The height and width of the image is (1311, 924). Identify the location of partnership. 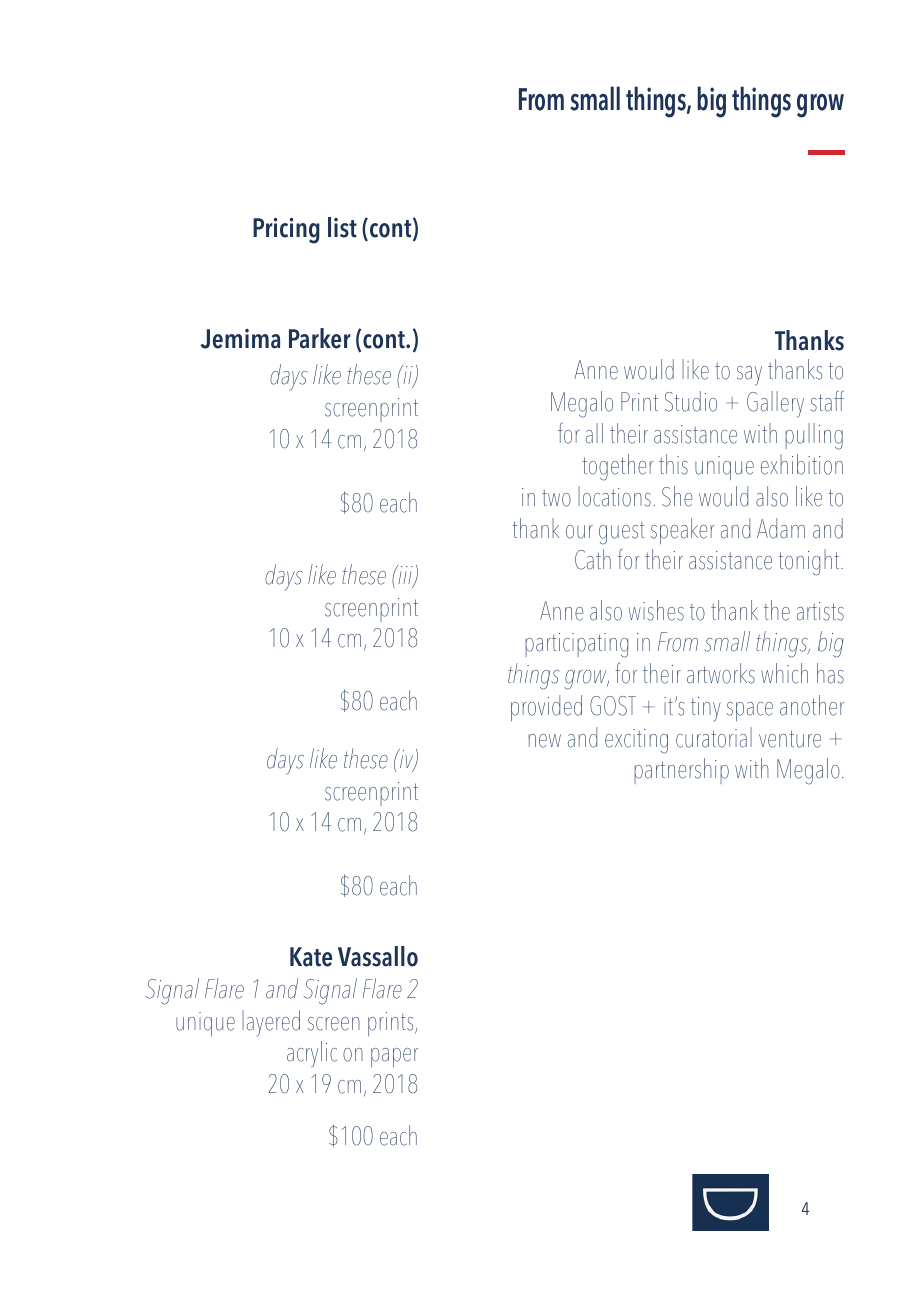
(681, 771).
